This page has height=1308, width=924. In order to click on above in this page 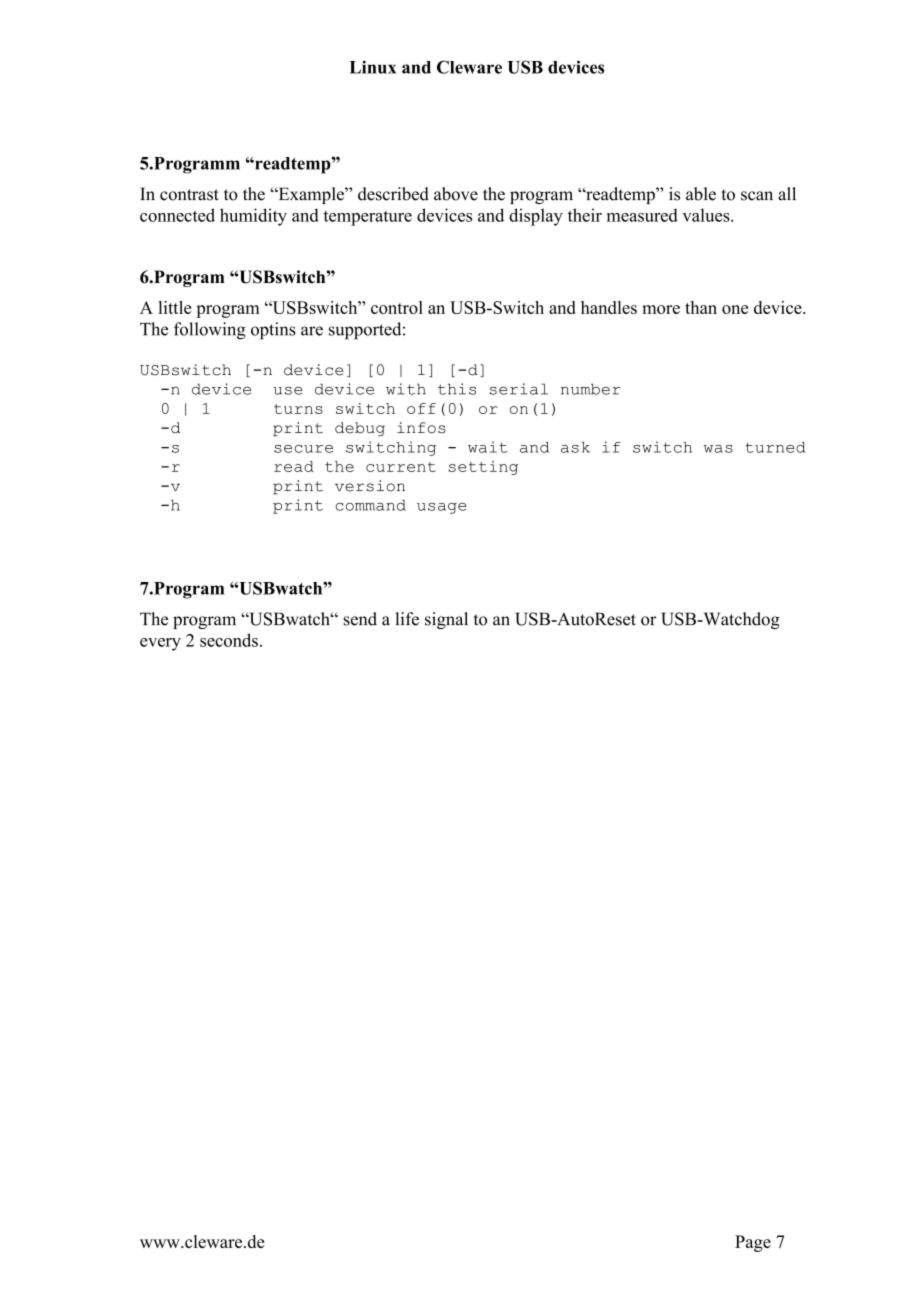, I will do `click(456, 194)`.
